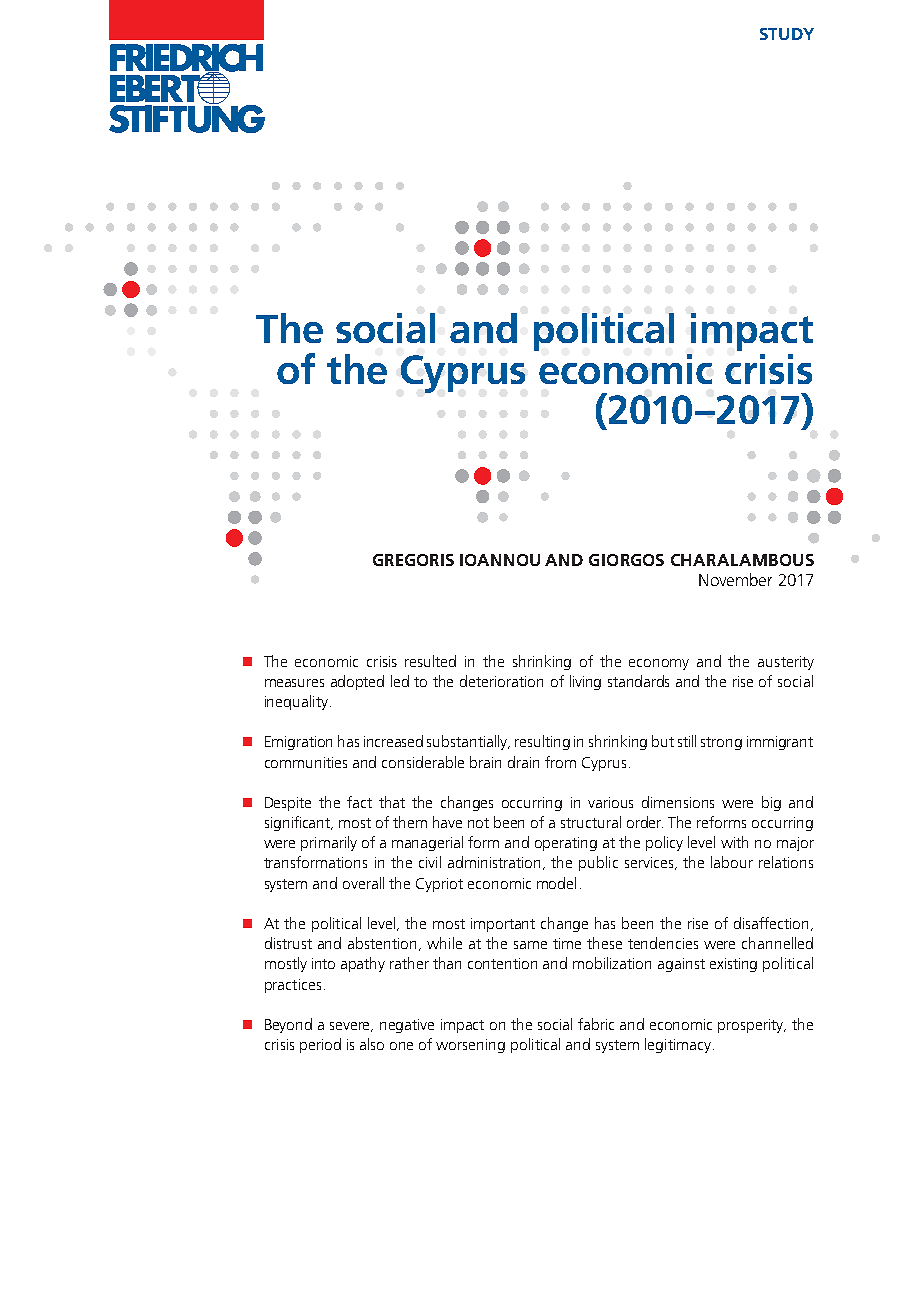 The height and width of the screenshot is (1308, 924). I want to click on deterioration, so click(501, 681).
